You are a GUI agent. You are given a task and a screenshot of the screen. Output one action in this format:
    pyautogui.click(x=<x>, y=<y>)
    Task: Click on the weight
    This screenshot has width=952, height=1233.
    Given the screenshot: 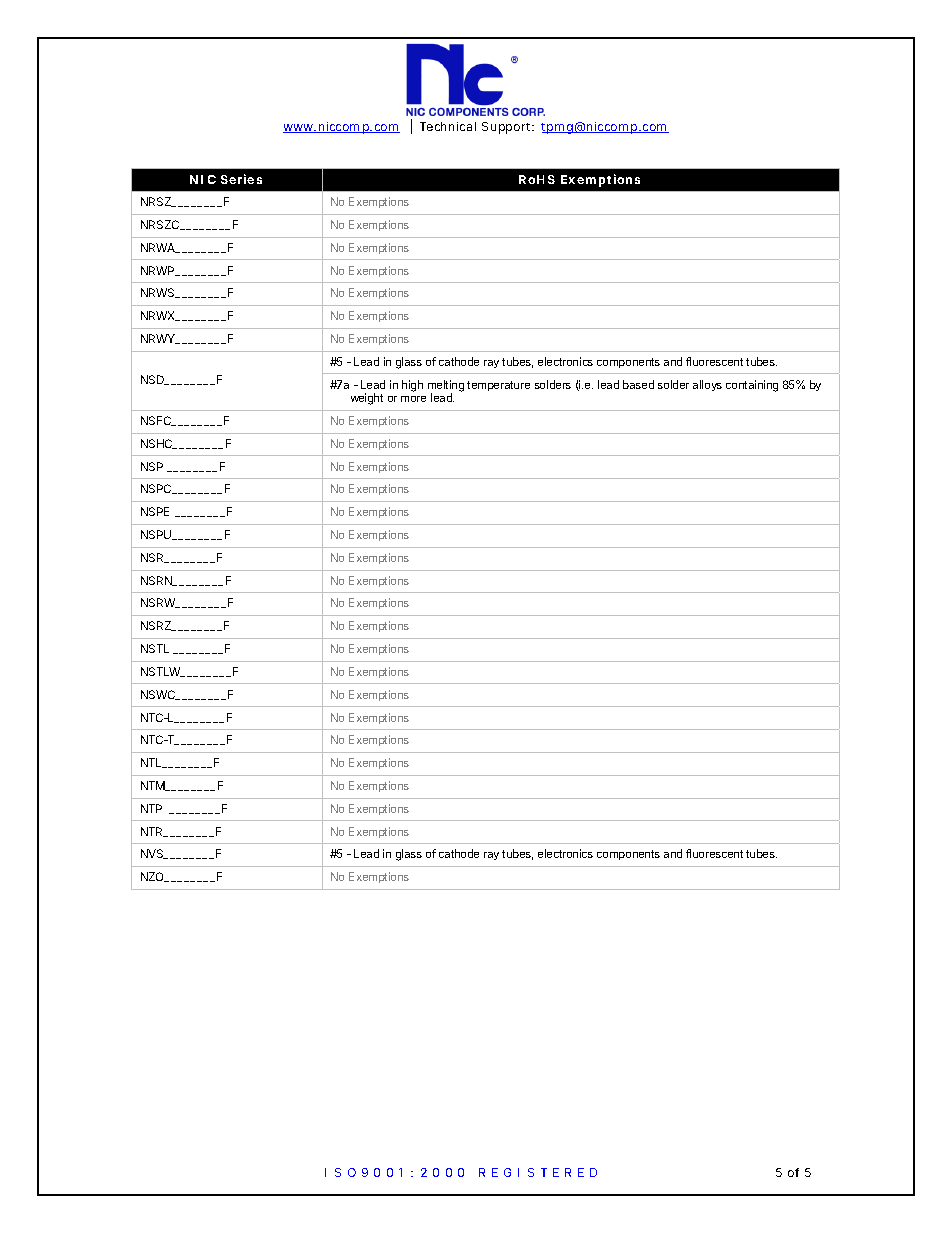 What is the action you would take?
    pyautogui.click(x=367, y=399)
